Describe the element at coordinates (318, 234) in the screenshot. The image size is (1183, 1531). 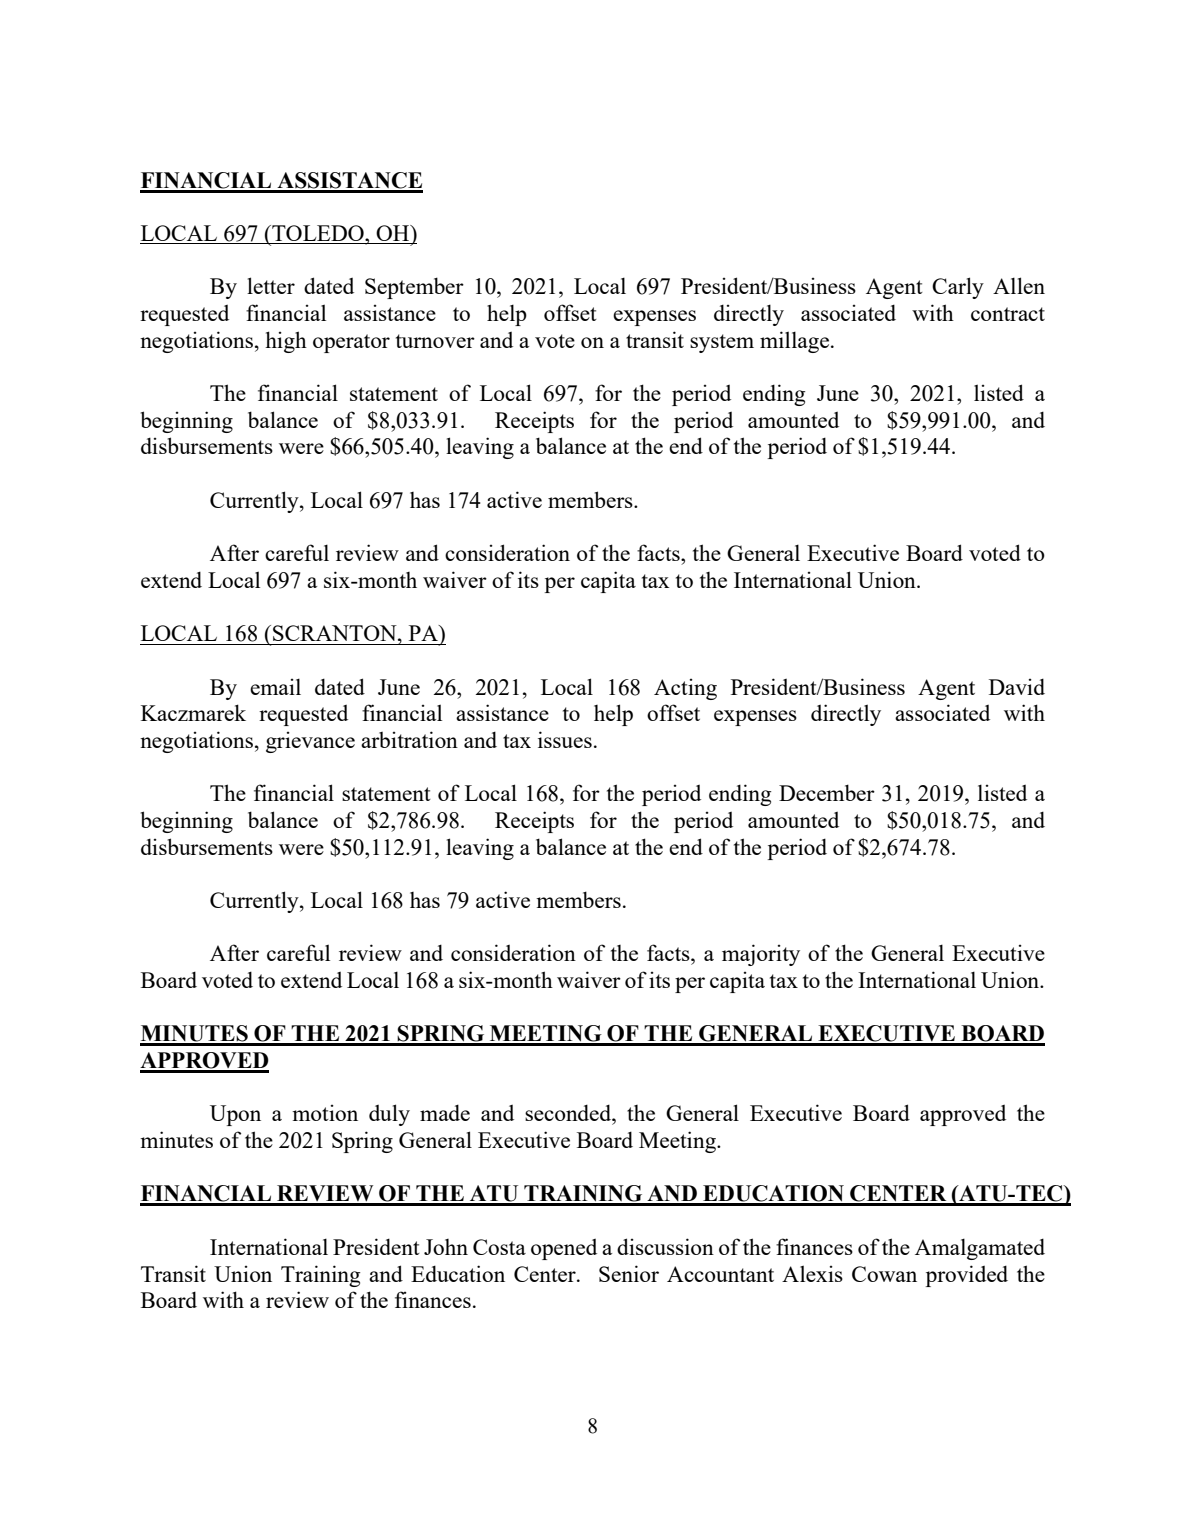
I see `TOLEDO` at that location.
